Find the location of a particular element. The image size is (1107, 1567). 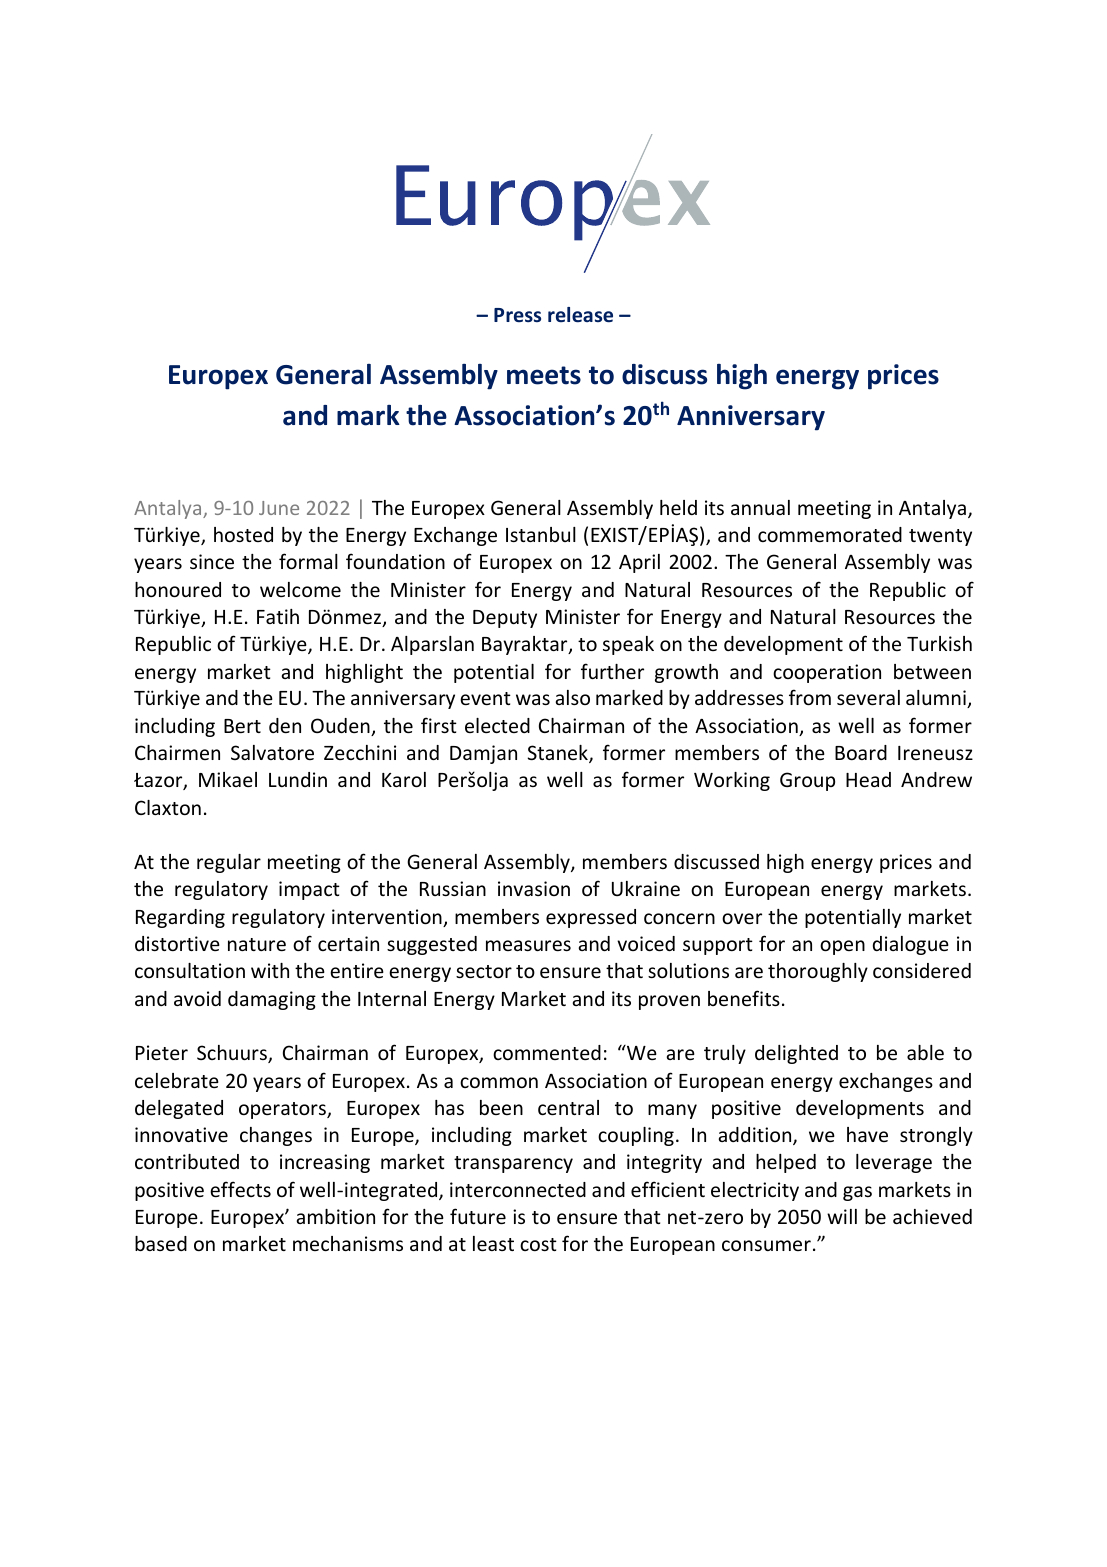

regular is located at coordinates (229, 863).
